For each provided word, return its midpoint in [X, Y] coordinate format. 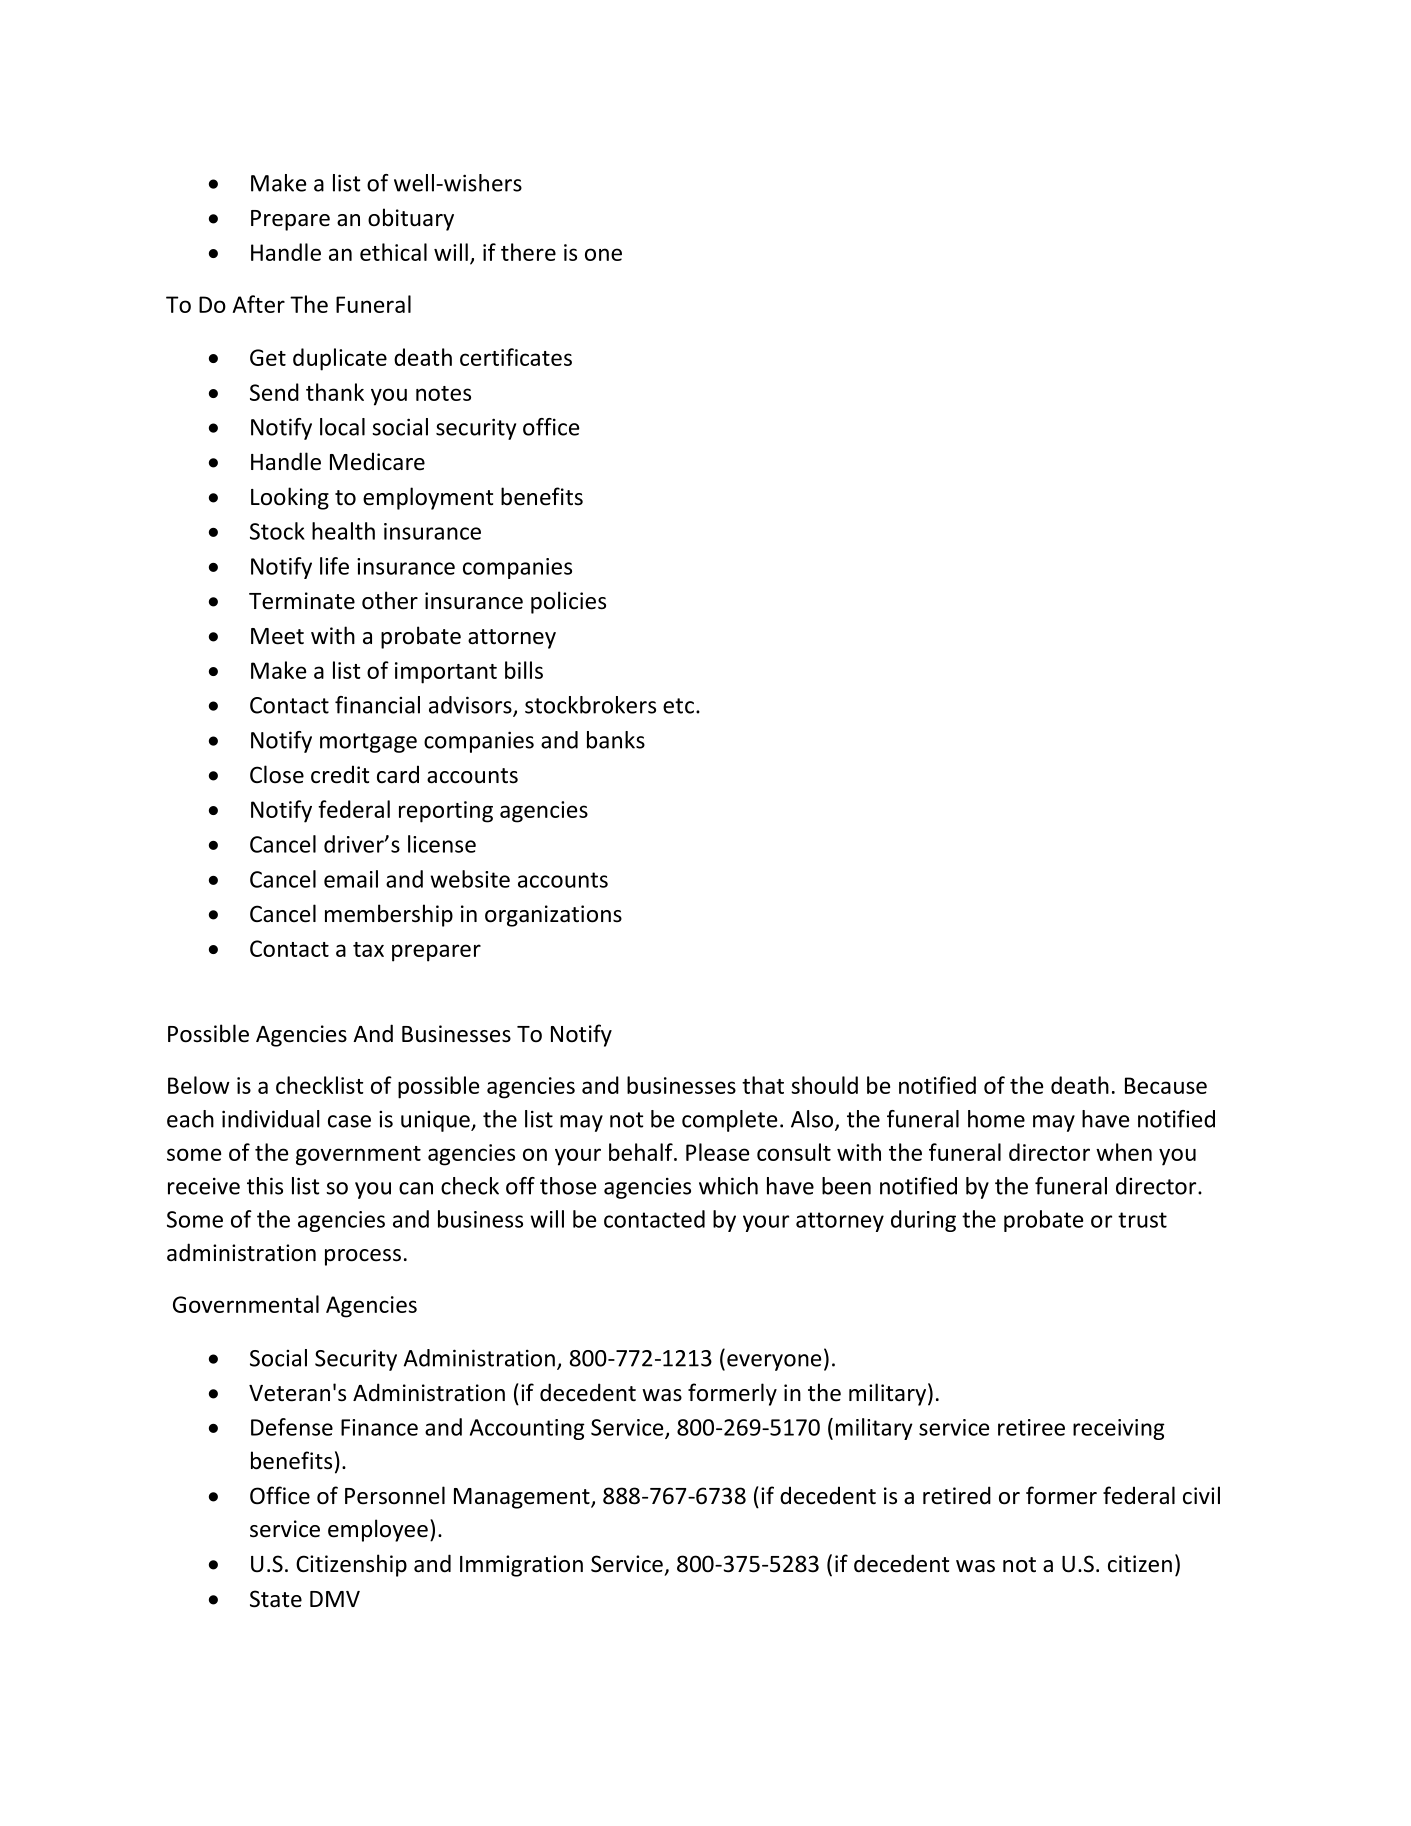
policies [568, 602]
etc [678, 706]
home [996, 1119]
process [363, 1257]
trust [1142, 1220]
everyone [774, 1362]
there [528, 252]
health [343, 531]
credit [340, 774]
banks [616, 740]
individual [271, 1119]
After [259, 304]
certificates [516, 357]
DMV [335, 1599]
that [763, 1085]
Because [1166, 1085]
